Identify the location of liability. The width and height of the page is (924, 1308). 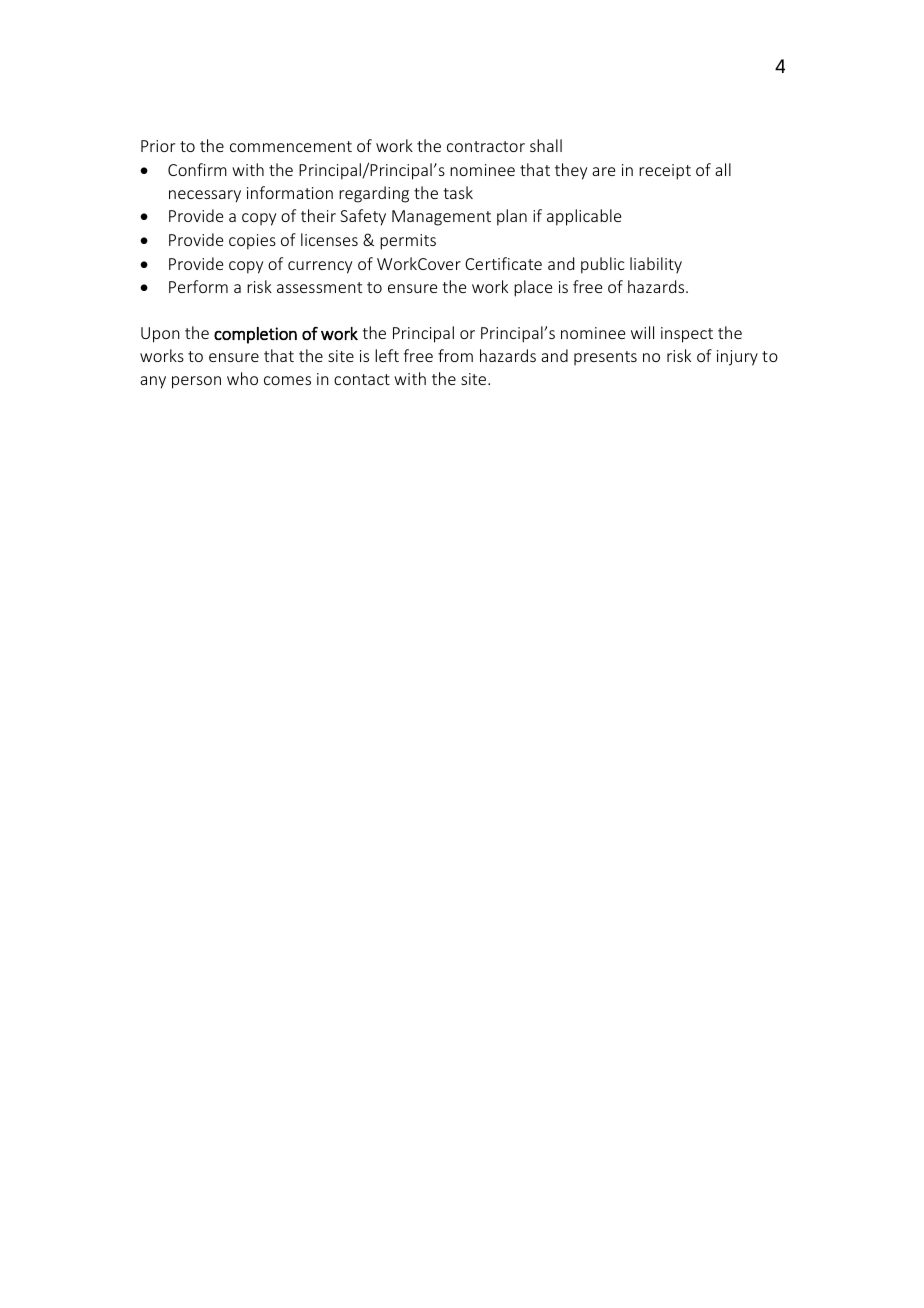
(656, 265).
